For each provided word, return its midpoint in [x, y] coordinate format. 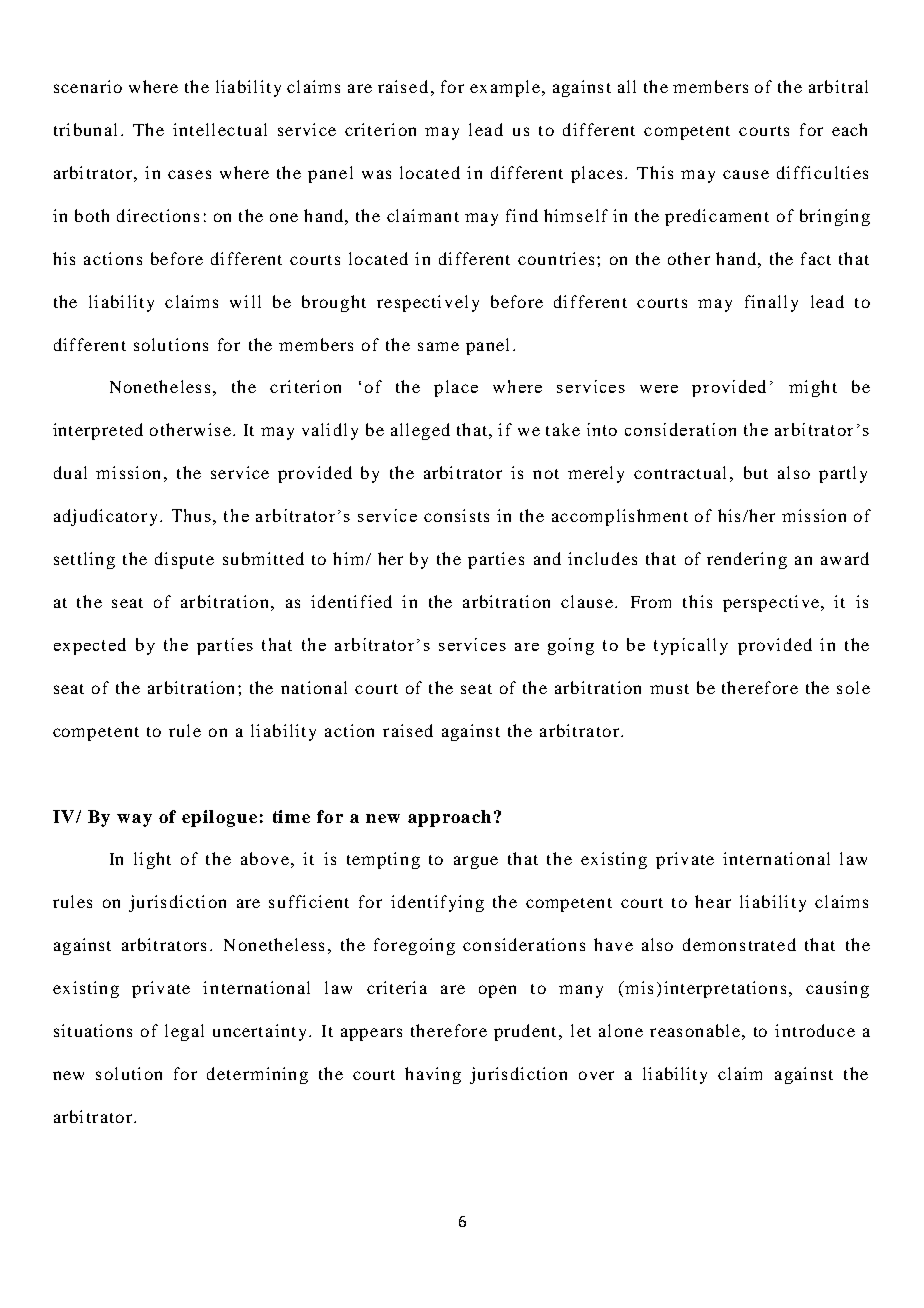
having [433, 1075]
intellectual [220, 129]
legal [184, 1032]
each [849, 129]
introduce [815, 1030]
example [505, 88]
